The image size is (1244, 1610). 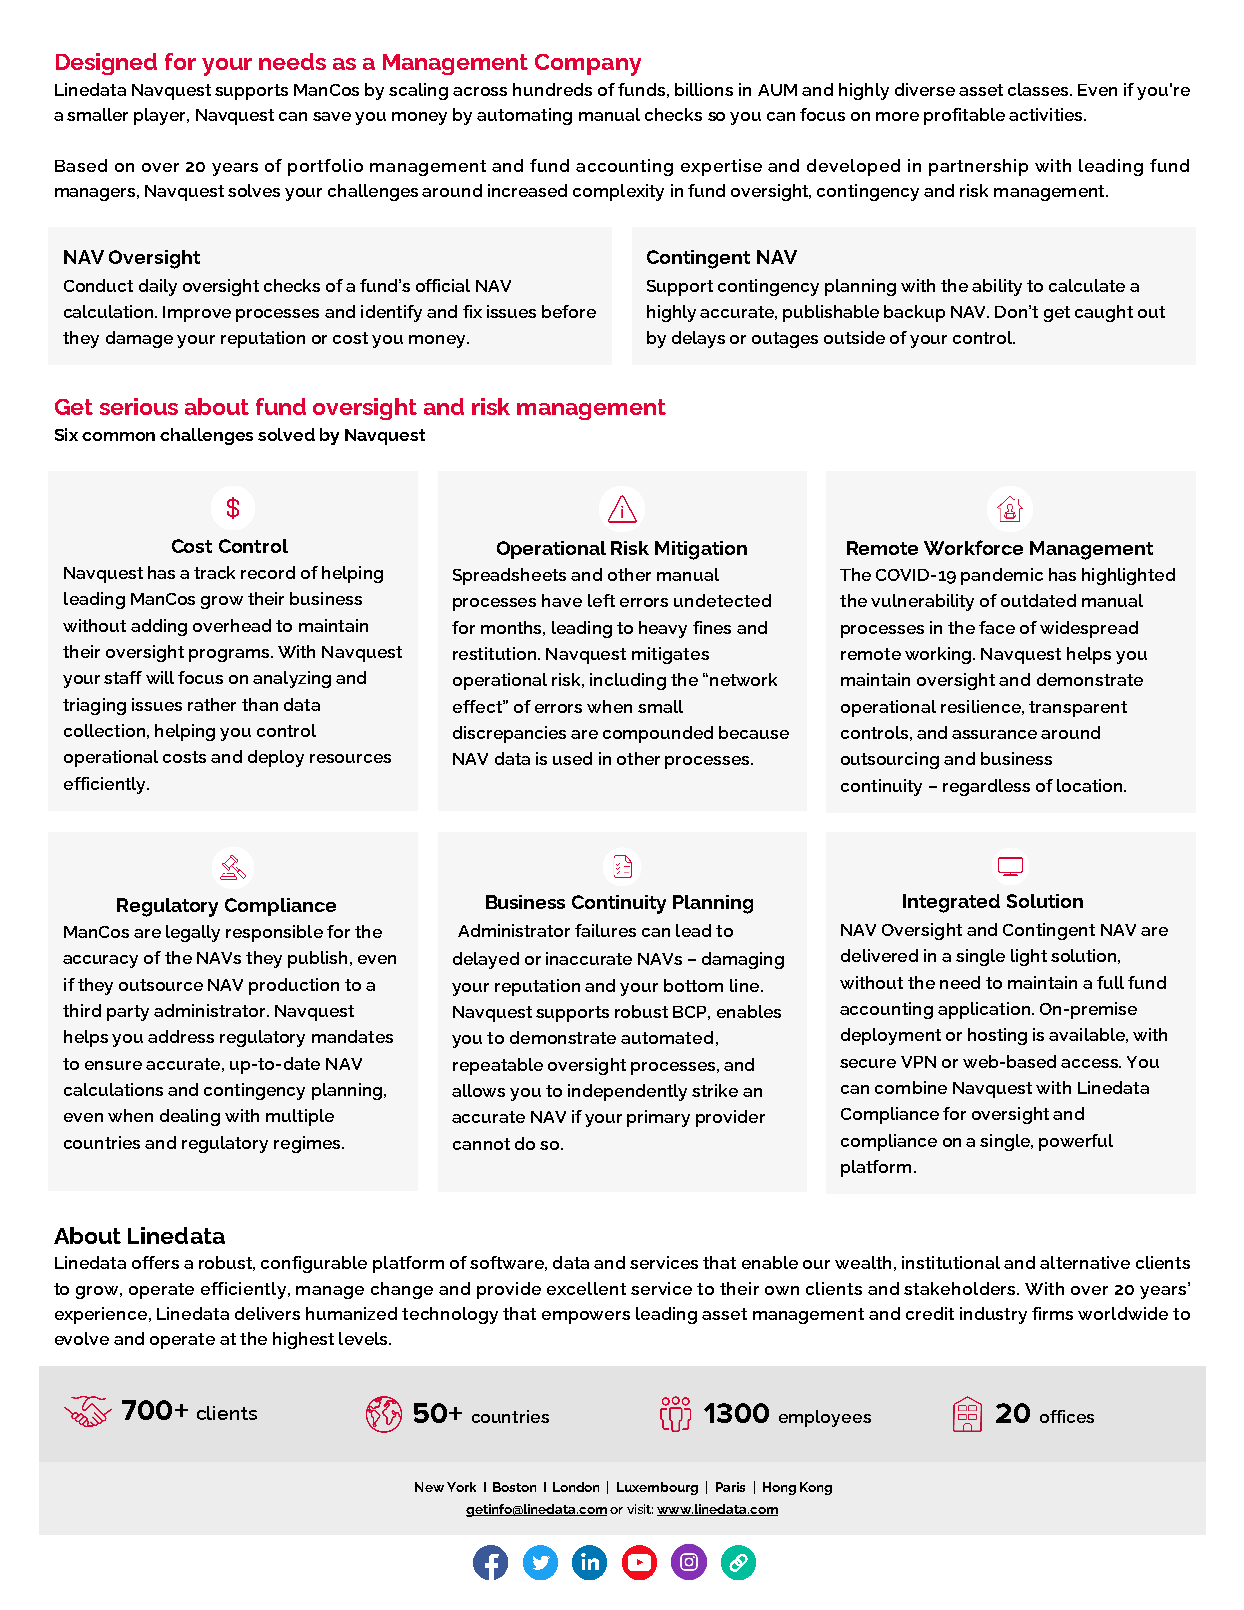 What do you see at coordinates (104, 730) in the screenshot?
I see `collection` at bounding box center [104, 730].
